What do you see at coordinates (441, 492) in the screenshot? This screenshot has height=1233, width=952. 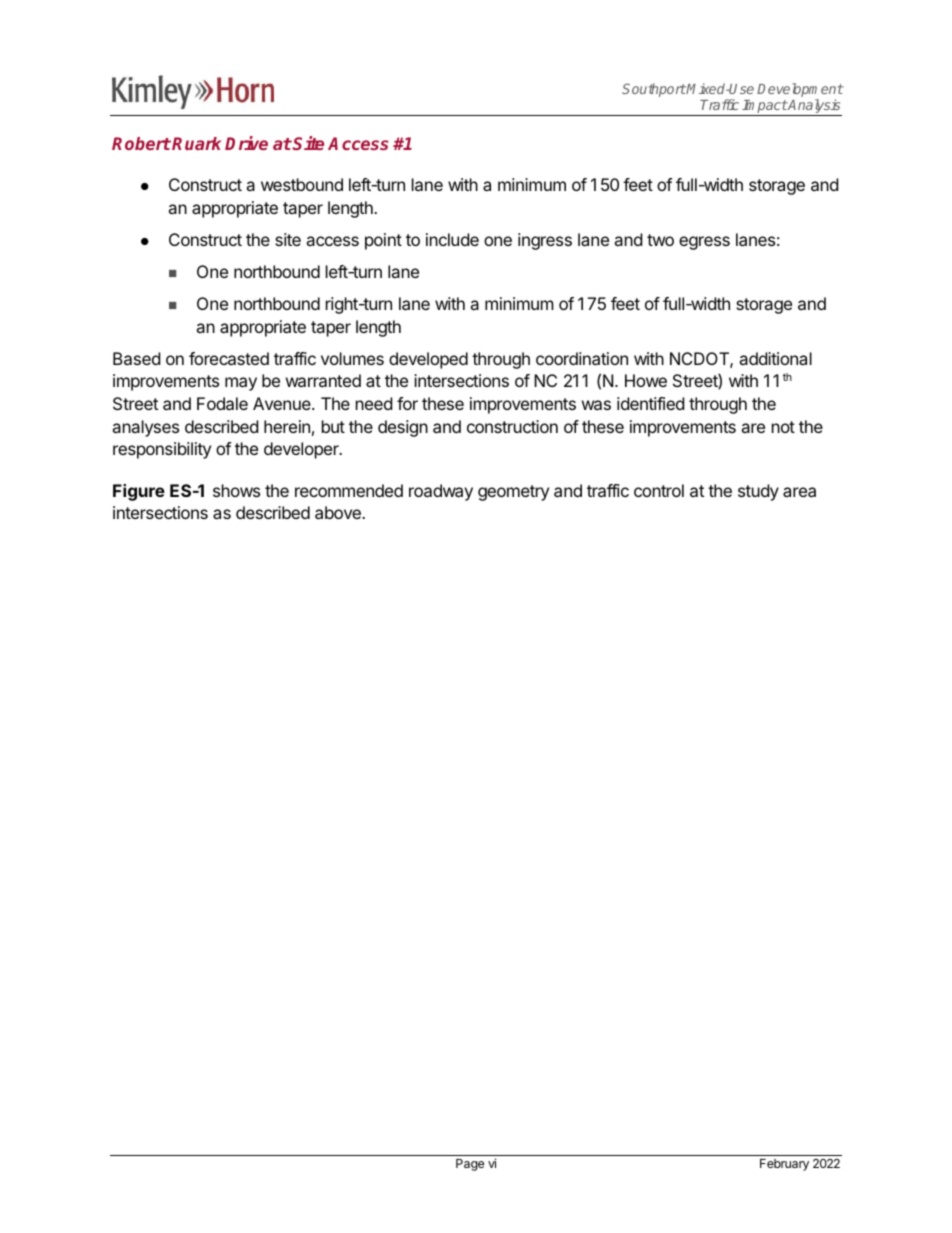 I see `roadway` at bounding box center [441, 492].
